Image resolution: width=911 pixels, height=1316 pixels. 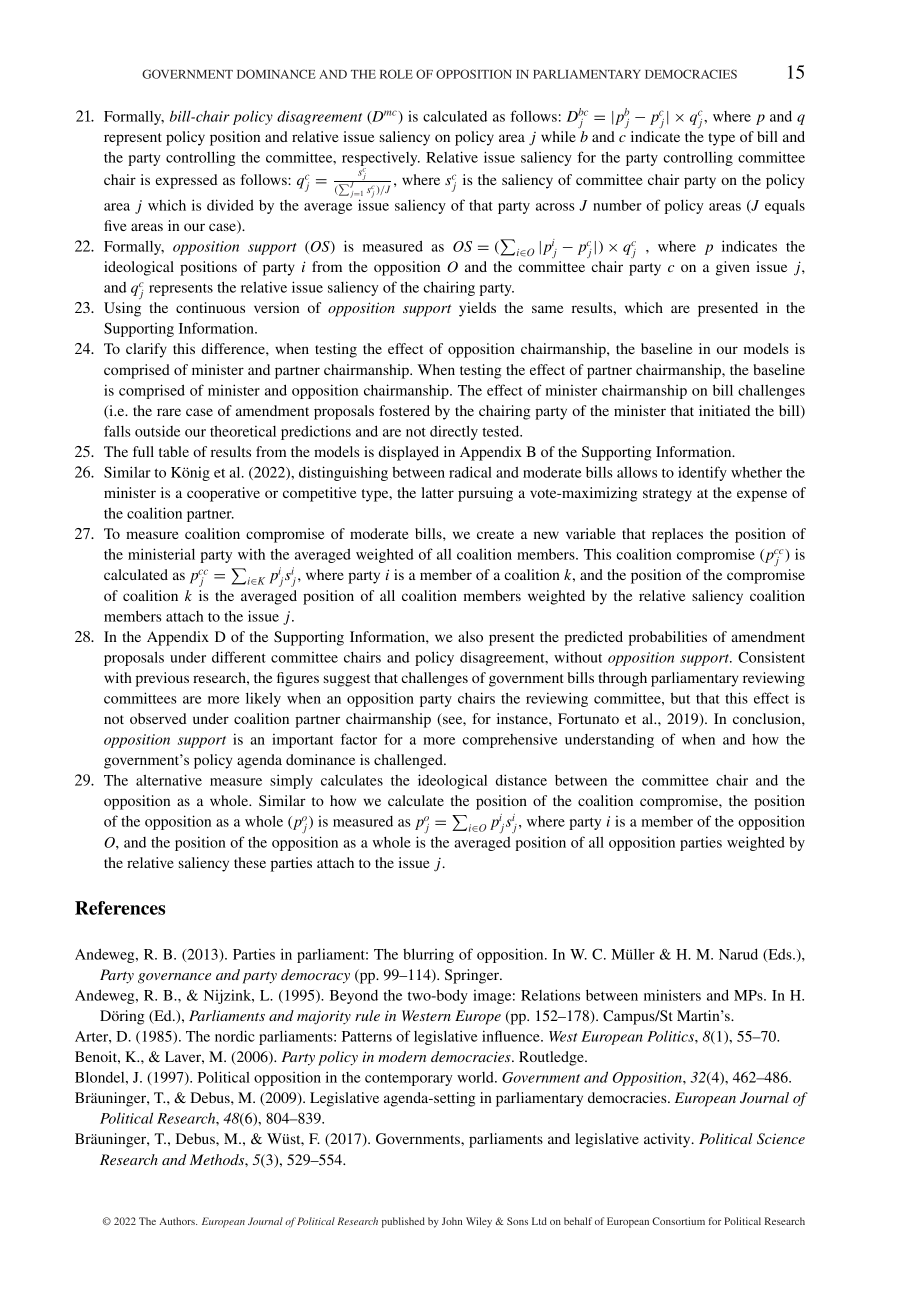 What do you see at coordinates (239, 657) in the page?
I see `different` at bounding box center [239, 657].
